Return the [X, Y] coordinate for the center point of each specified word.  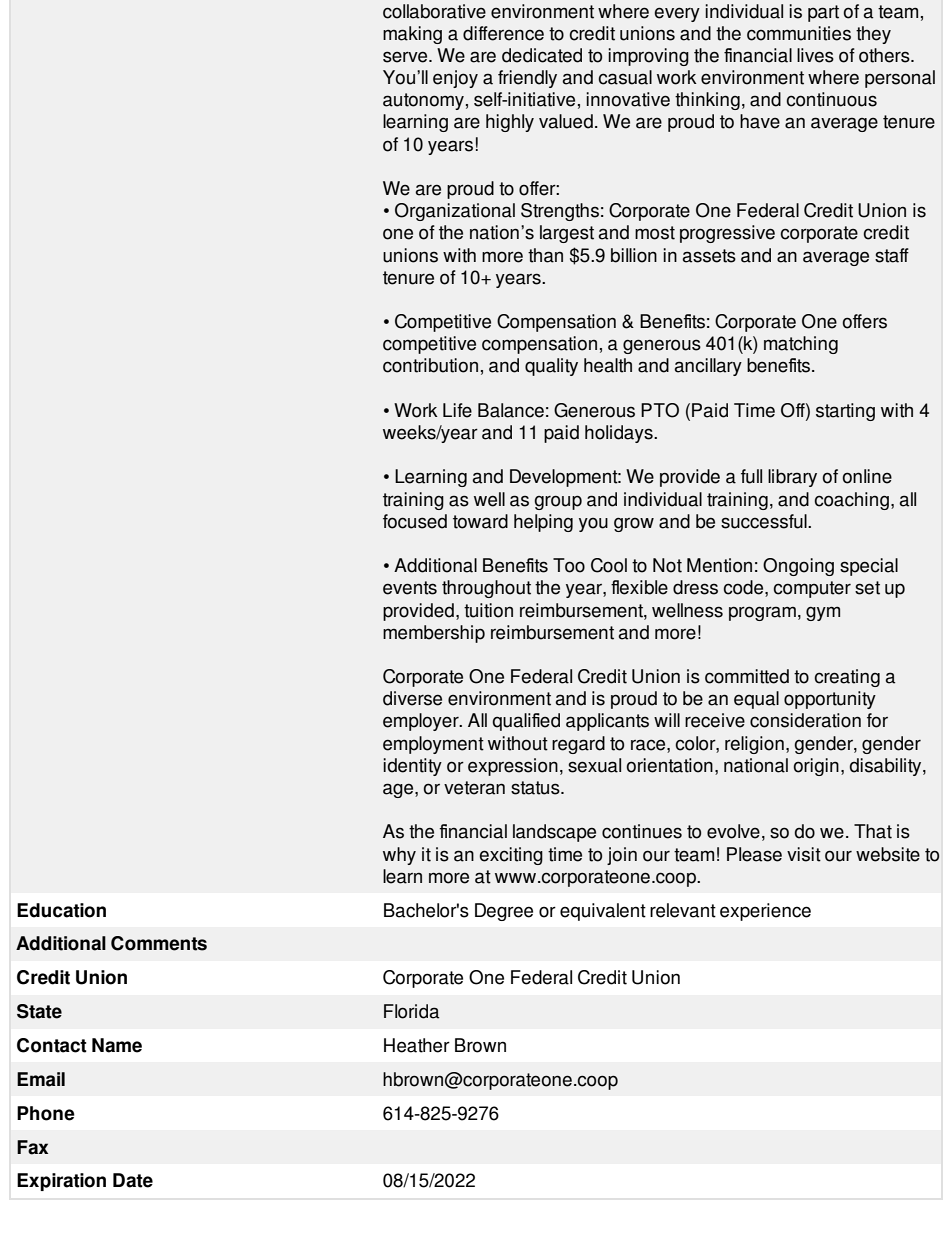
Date [133, 1180]
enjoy [455, 79]
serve [406, 57]
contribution [430, 365]
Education [61, 910]
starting [845, 412]
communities [799, 33]
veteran [474, 788]
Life [457, 410]
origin [816, 767]
